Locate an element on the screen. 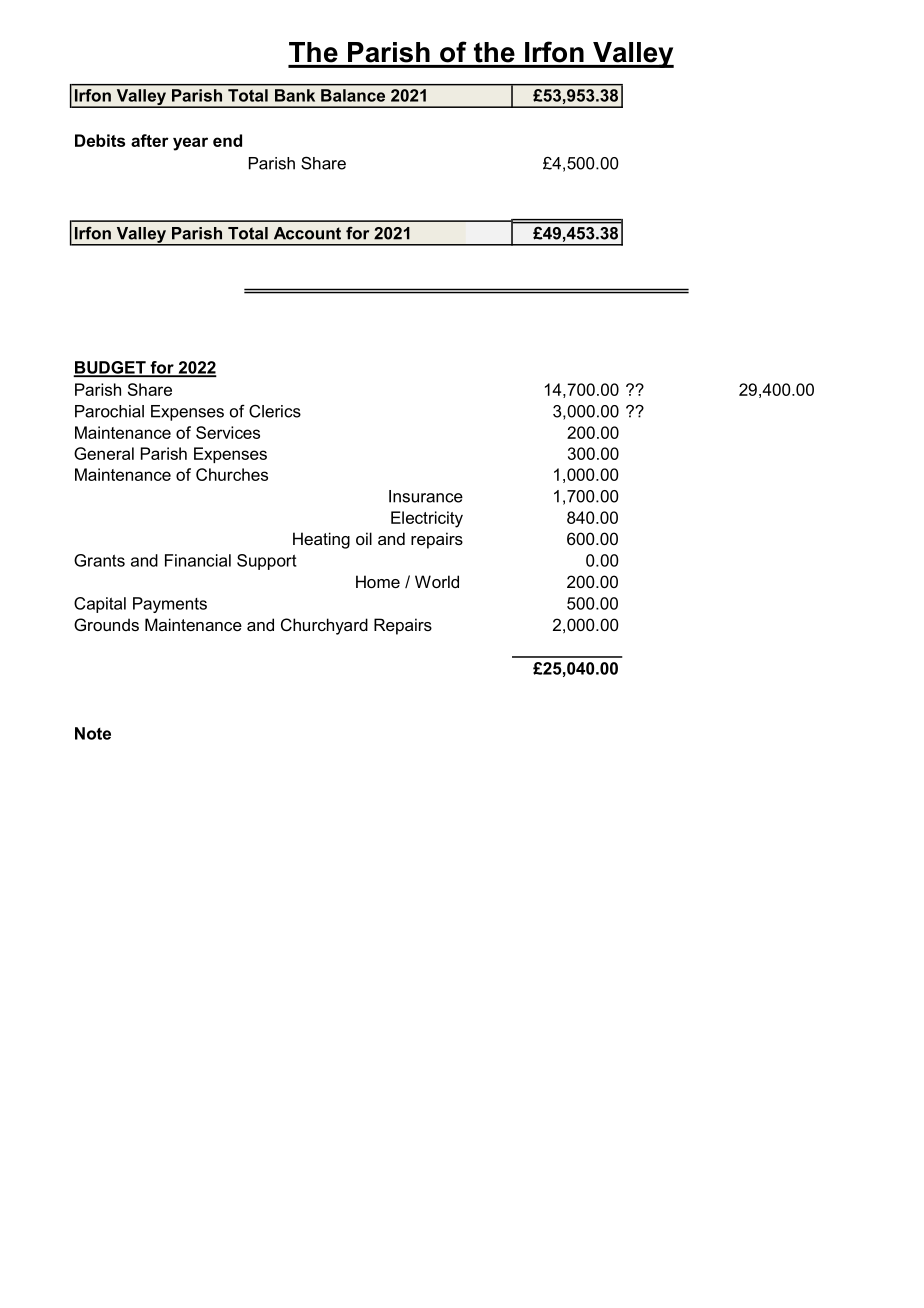  Note is located at coordinates (93, 733).
